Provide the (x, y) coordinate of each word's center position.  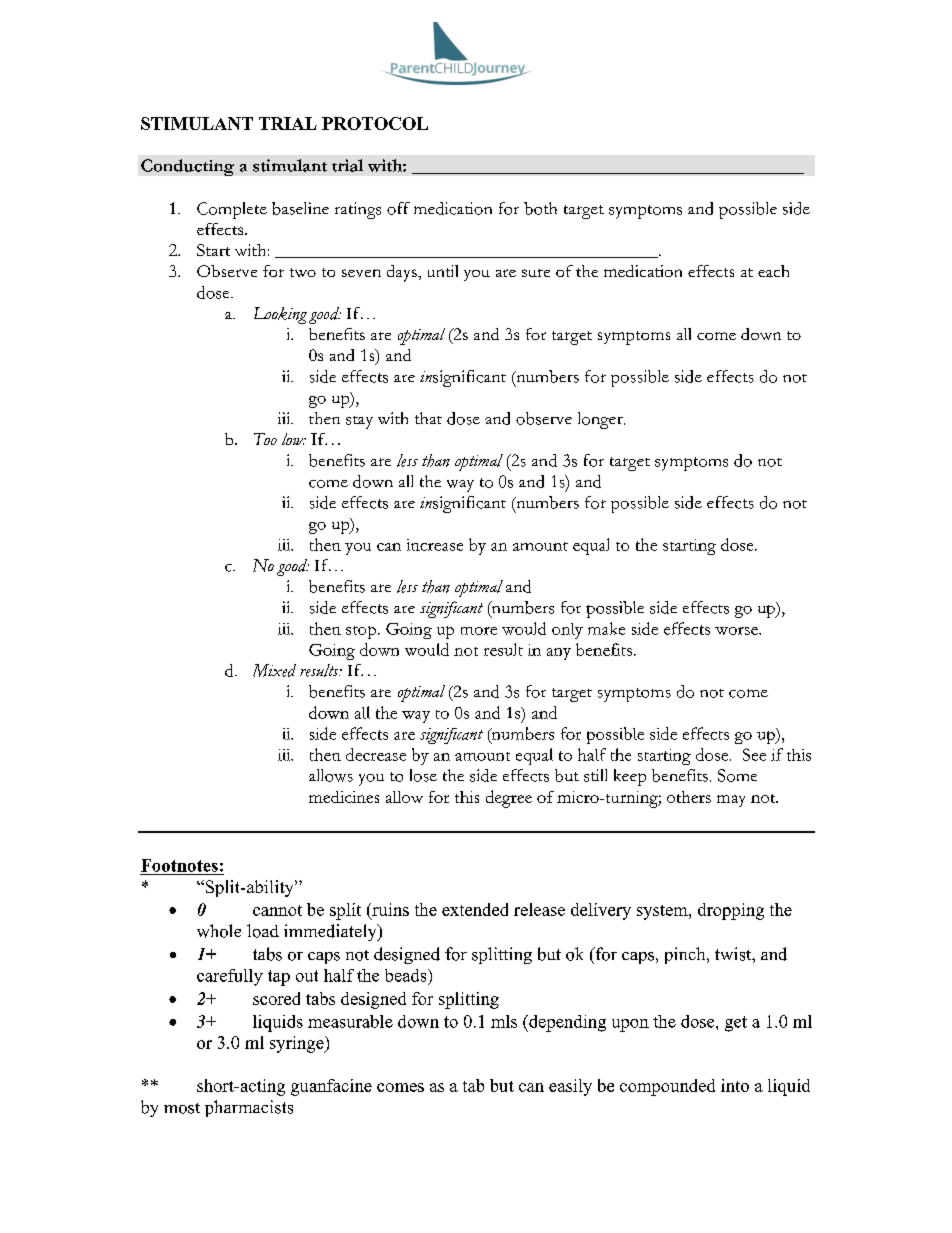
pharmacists (249, 1108)
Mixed (274, 670)
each (773, 271)
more (479, 631)
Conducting (187, 167)
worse (737, 631)
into (735, 1085)
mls (504, 1021)
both (540, 208)
